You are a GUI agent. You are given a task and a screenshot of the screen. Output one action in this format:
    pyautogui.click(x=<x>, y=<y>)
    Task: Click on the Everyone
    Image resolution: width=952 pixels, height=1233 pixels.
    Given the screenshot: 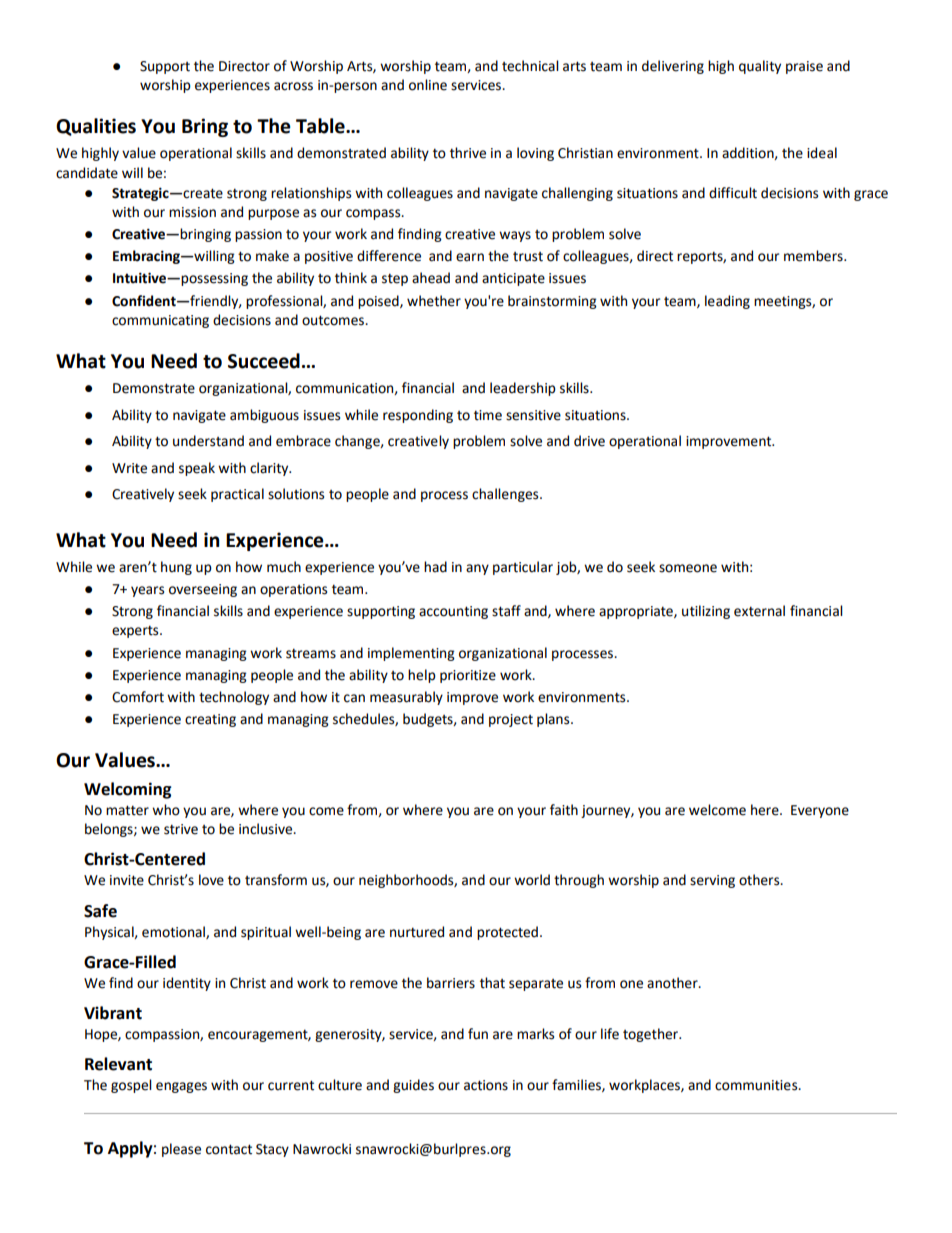 What is the action you would take?
    pyautogui.click(x=820, y=811)
